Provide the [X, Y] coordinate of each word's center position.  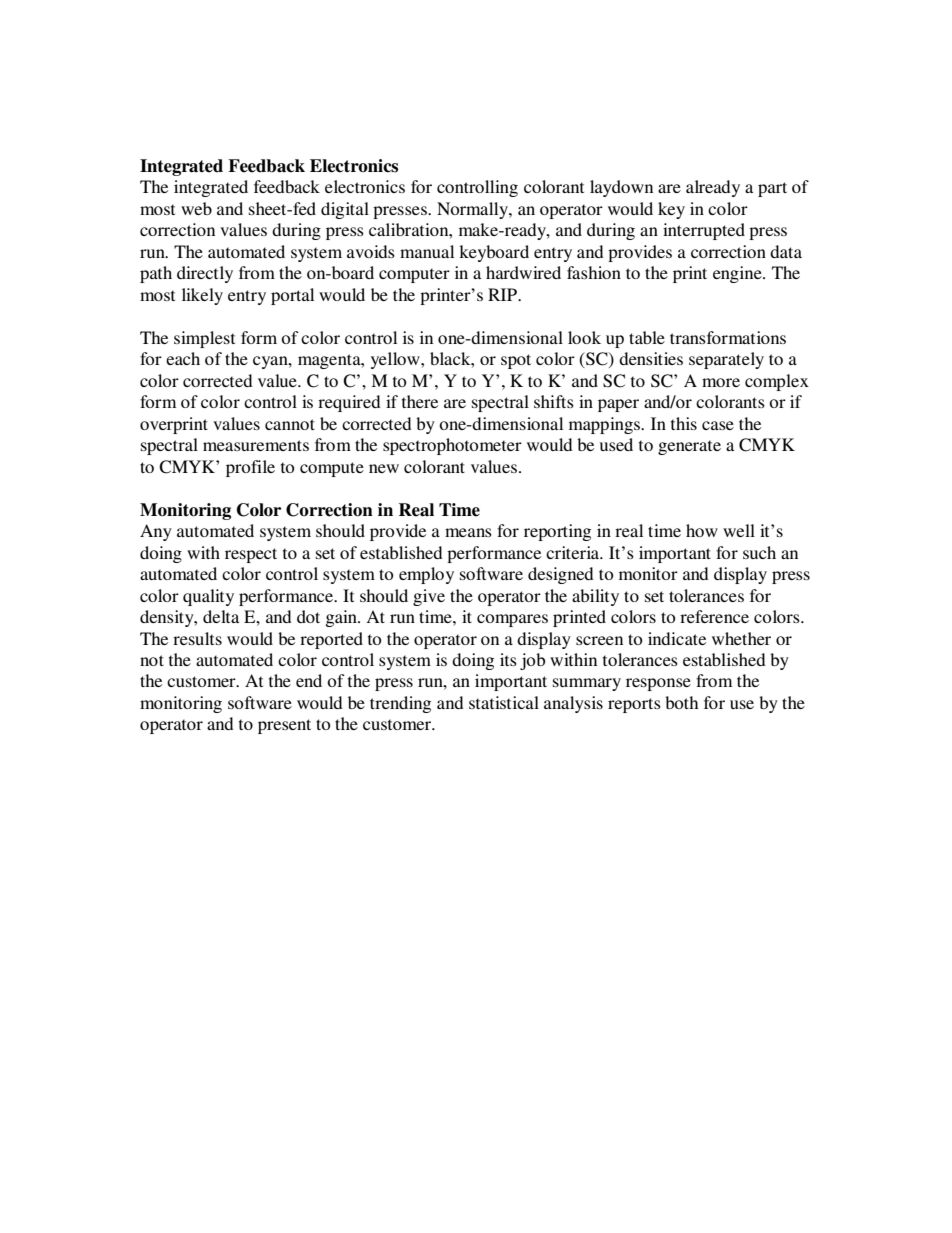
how [702, 530]
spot [516, 361]
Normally [473, 210]
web [196, 208]
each [183, 358]
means [468, 532]
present [284, 726]
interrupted [704, 231]
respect [251, 555]
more [721, 382]
